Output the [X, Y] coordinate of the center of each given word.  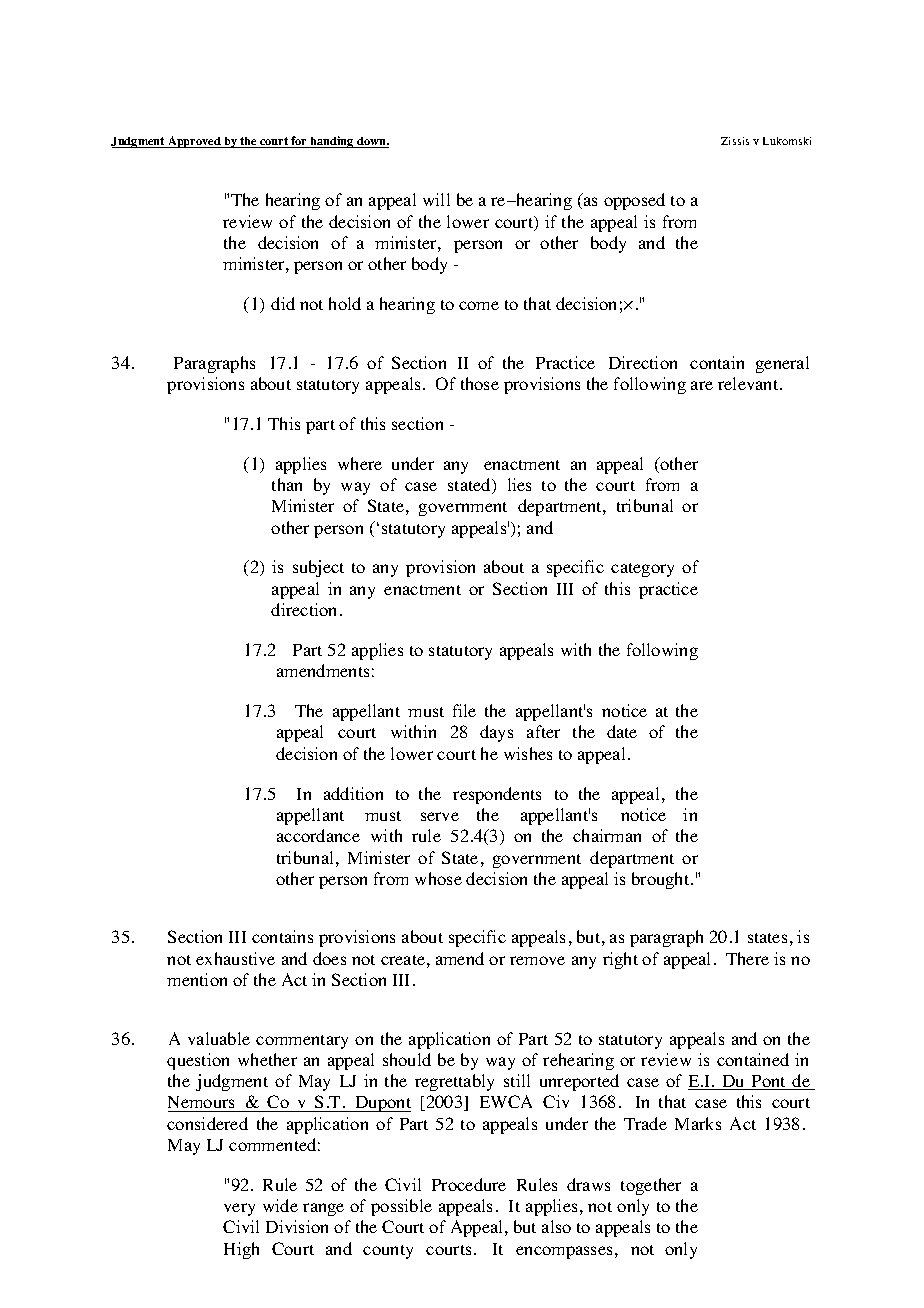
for [299, 142]
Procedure [469, 1184]
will [436, 199]
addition [353, 793]
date [622, 731]
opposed [634, 201]
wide [280, 1205]
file [464, 710]
